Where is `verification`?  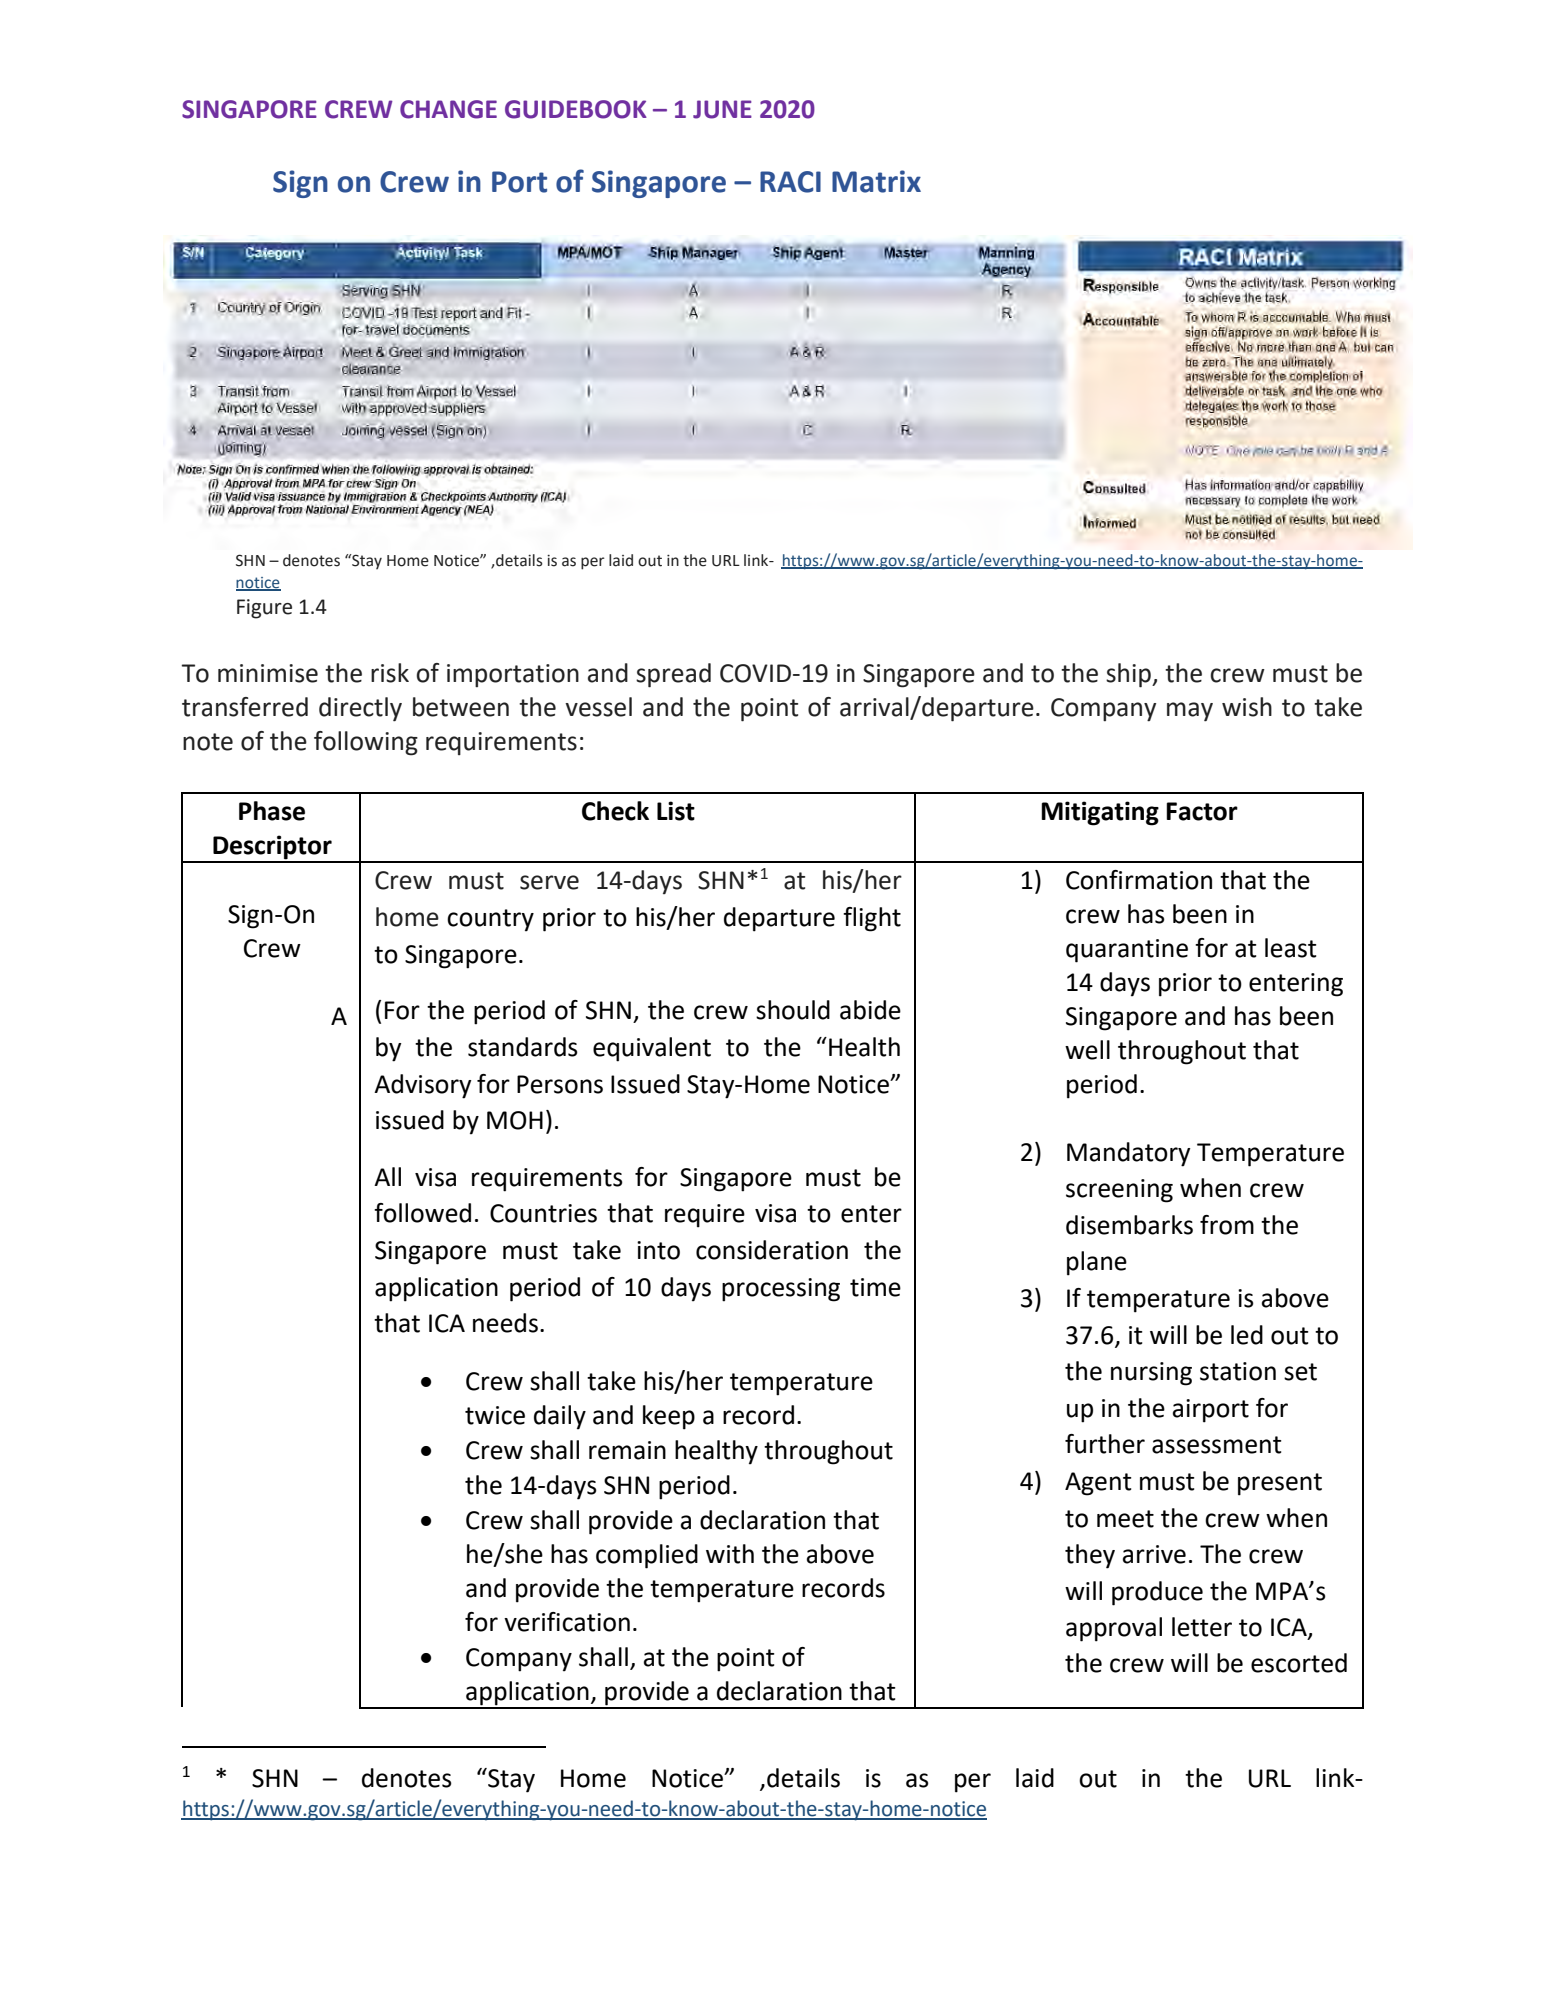
verification is located at coordinates (567, 1622).
